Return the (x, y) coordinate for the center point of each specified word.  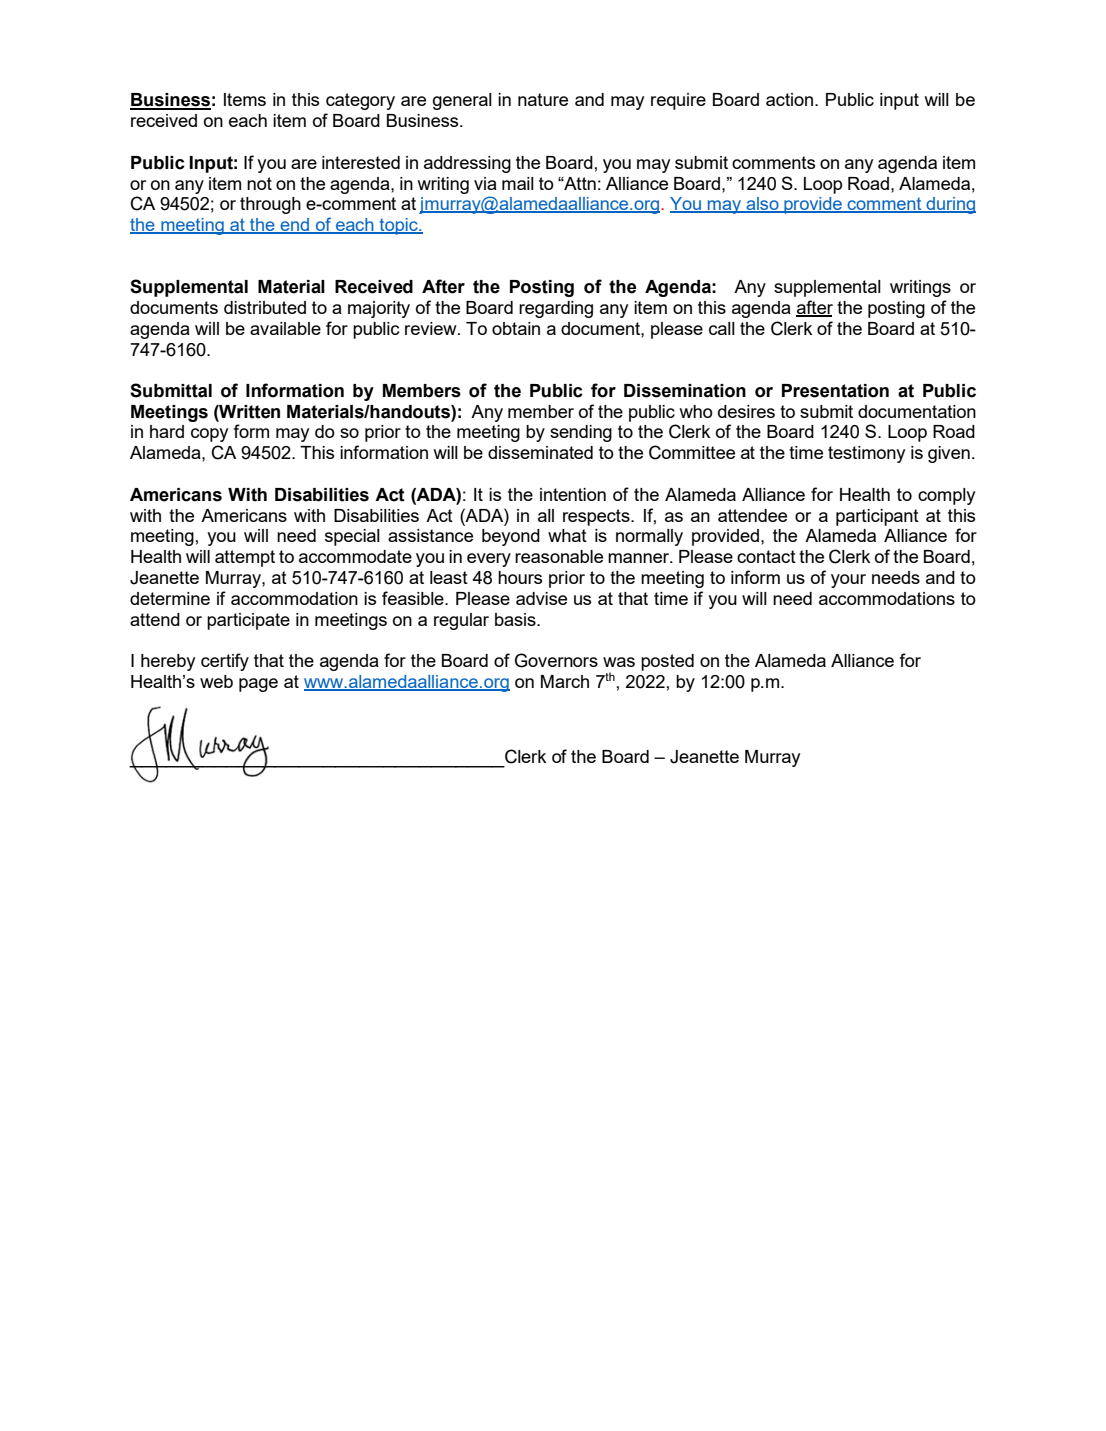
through (270, 205)
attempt (245, 558)
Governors (556, 660)
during (950, 205)
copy (209, 435)
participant (877, 517)
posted (667, 662)
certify (225, 662)
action (789, 99)
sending (581, 433)
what (567, 535)
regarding (556, 309)
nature (543, 99)
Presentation (835, 391)
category (360, 101)
